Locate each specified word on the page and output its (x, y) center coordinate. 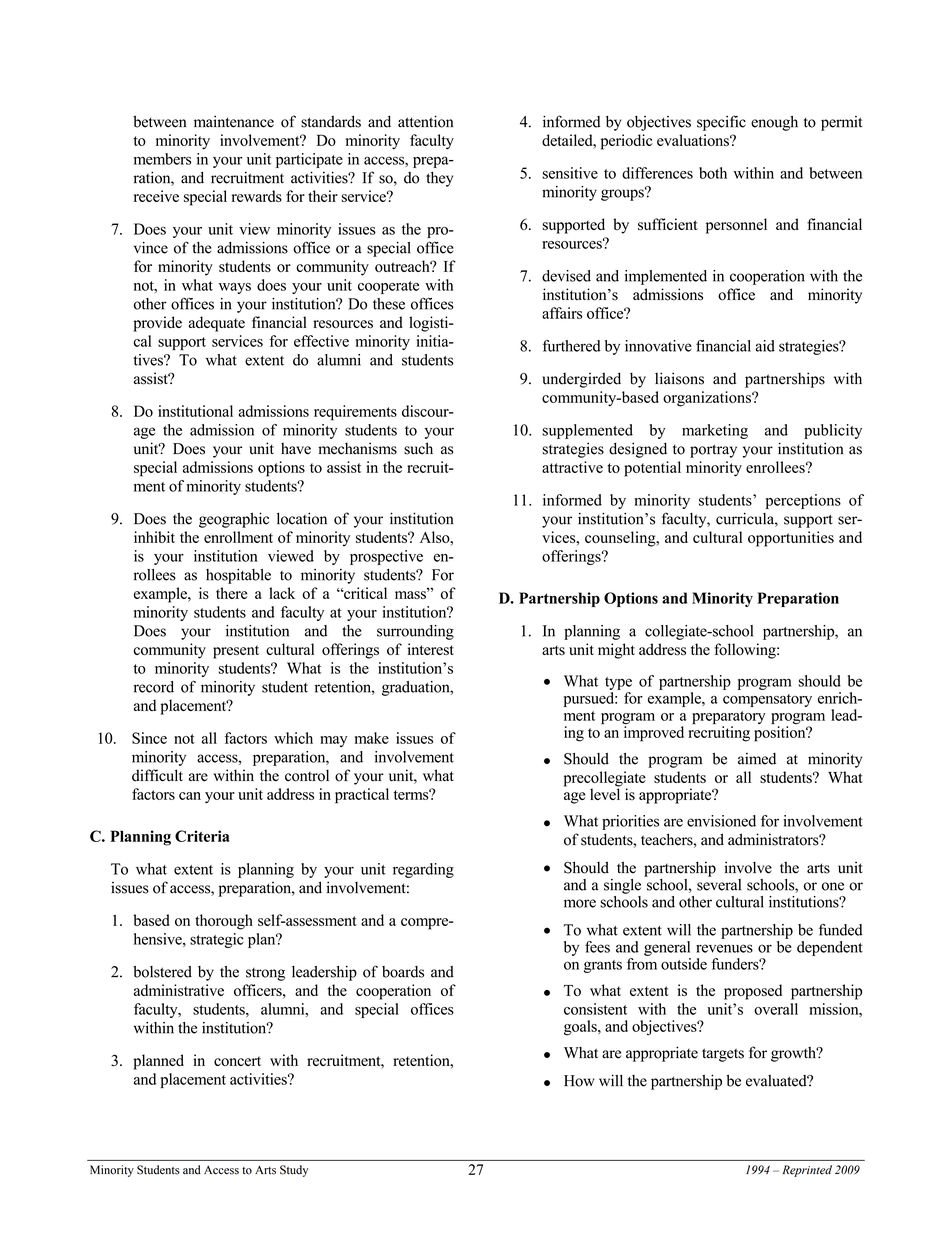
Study (294, 1171)
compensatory (767, 700)
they (439, 179)
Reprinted (807, 1171)
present (236, 652)
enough (774, 123)
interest (431, 649)
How (579, 1081)
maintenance (234, 121)
